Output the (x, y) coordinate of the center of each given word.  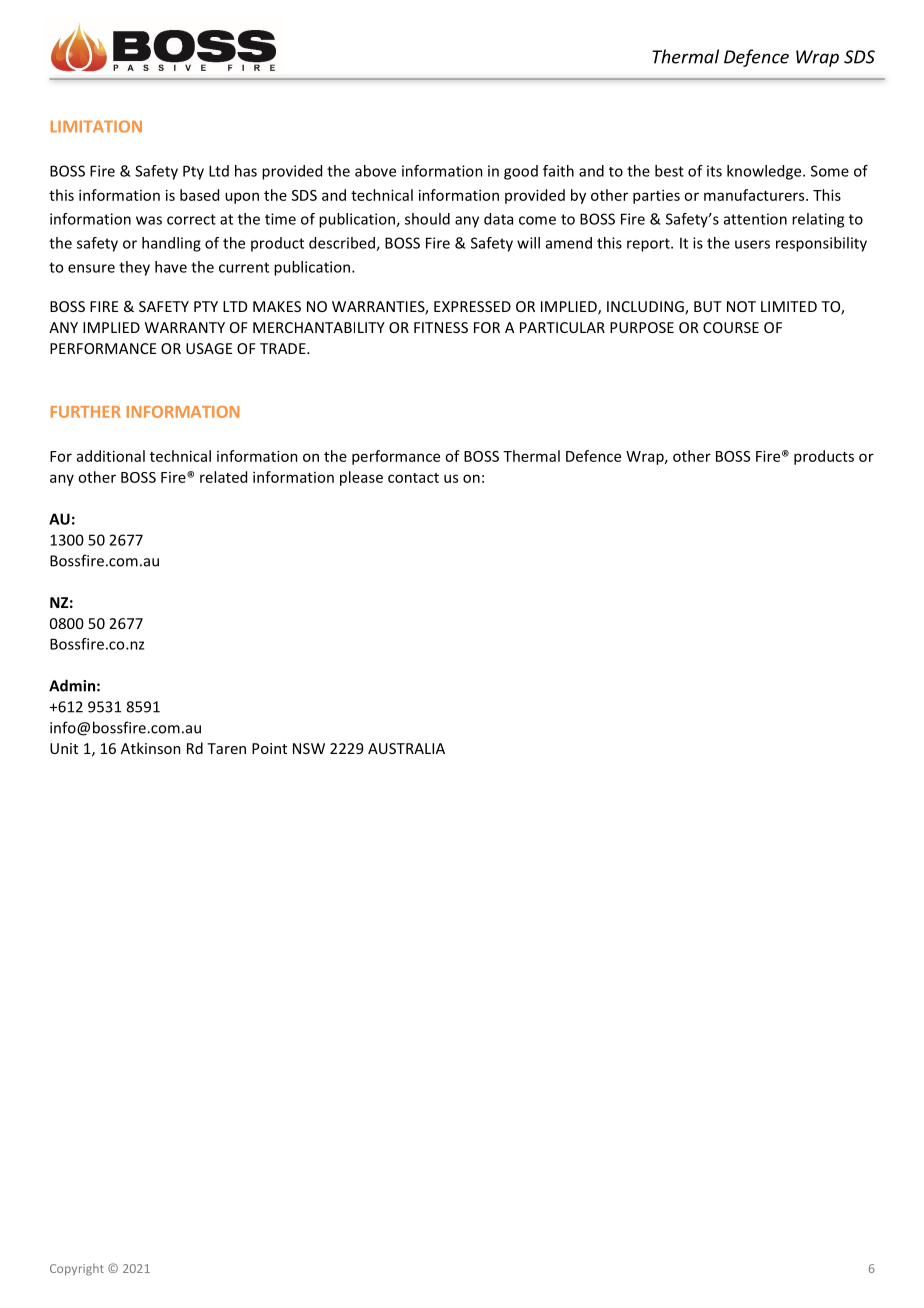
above (375, 171)
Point (269, 748)
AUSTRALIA (406, 748)
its (714, 171)
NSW (309, 748)
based (199, 195)
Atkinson (151, 748)
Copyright (77, 1270)
